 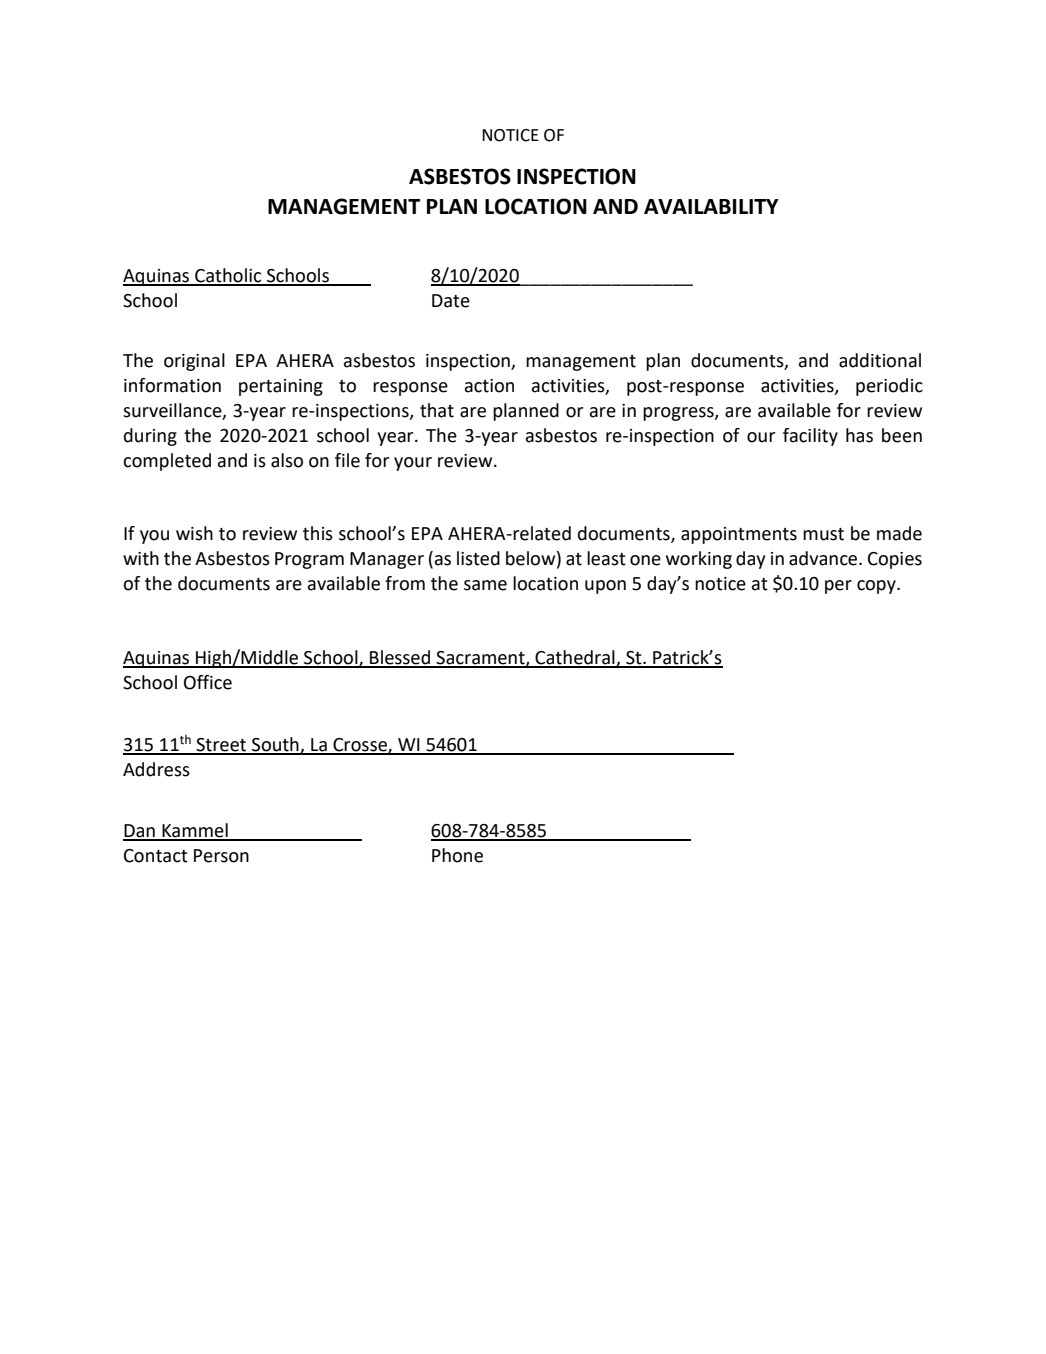 What do you see at coordinates (810, 437) in the screenshot?
I see `facility` at bounding box center [810, 437].
